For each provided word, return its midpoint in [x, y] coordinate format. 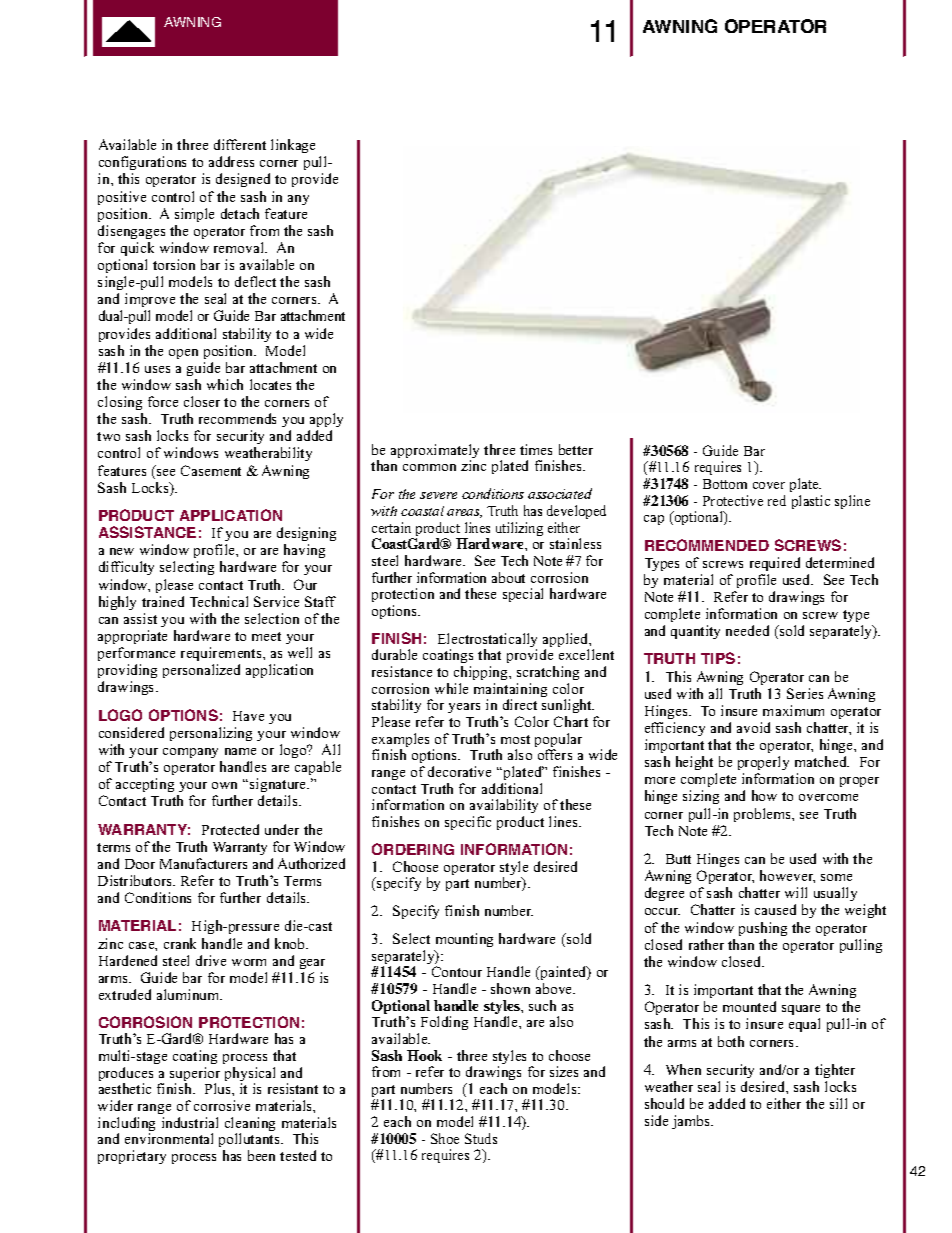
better [576, 449]
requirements [222, 654]
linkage [293, 146]
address [231, 161]
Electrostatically [487, 641]
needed [747, 630]
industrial [190, 1122]
